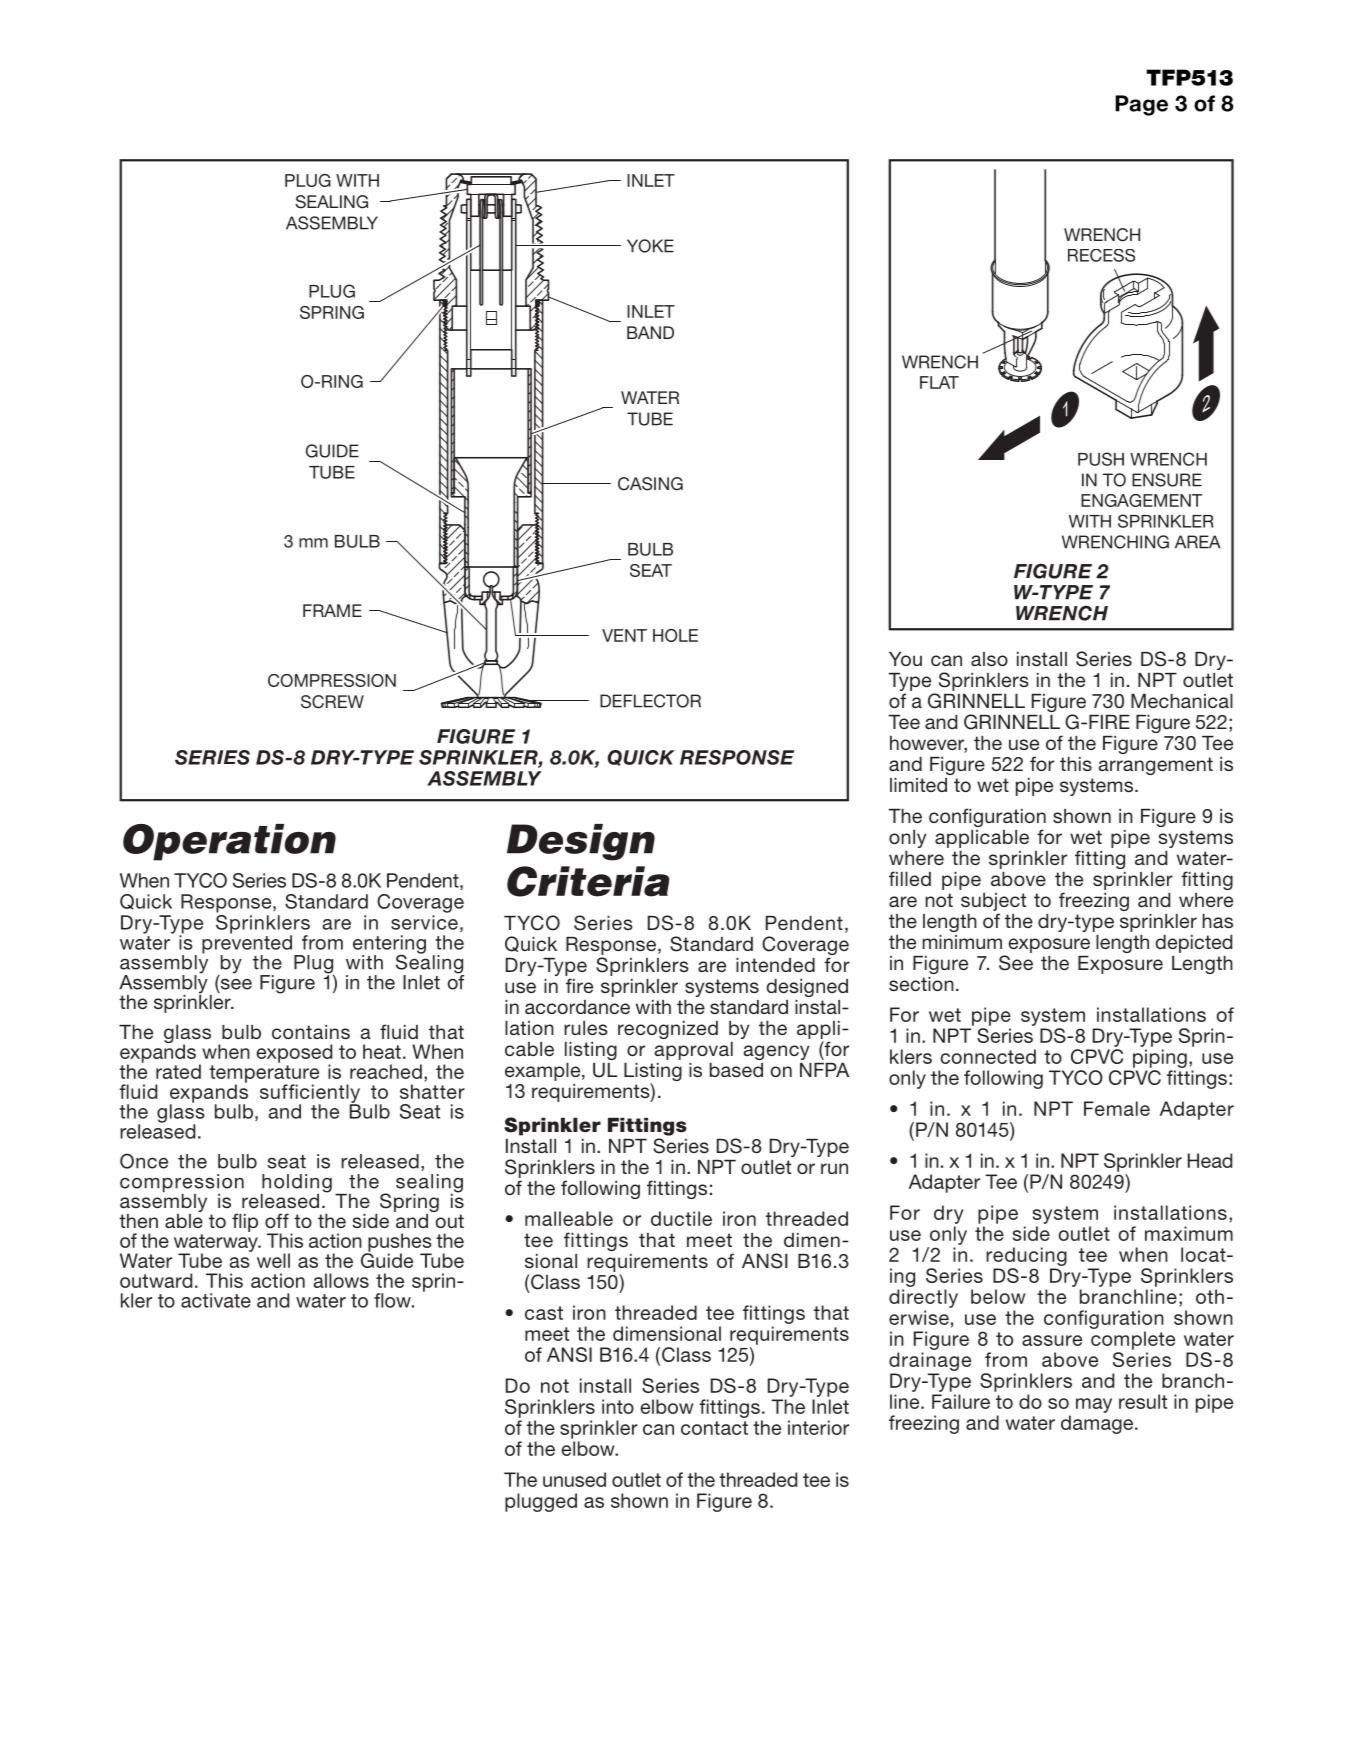  I want to click on contact, so click(714, 1428).
